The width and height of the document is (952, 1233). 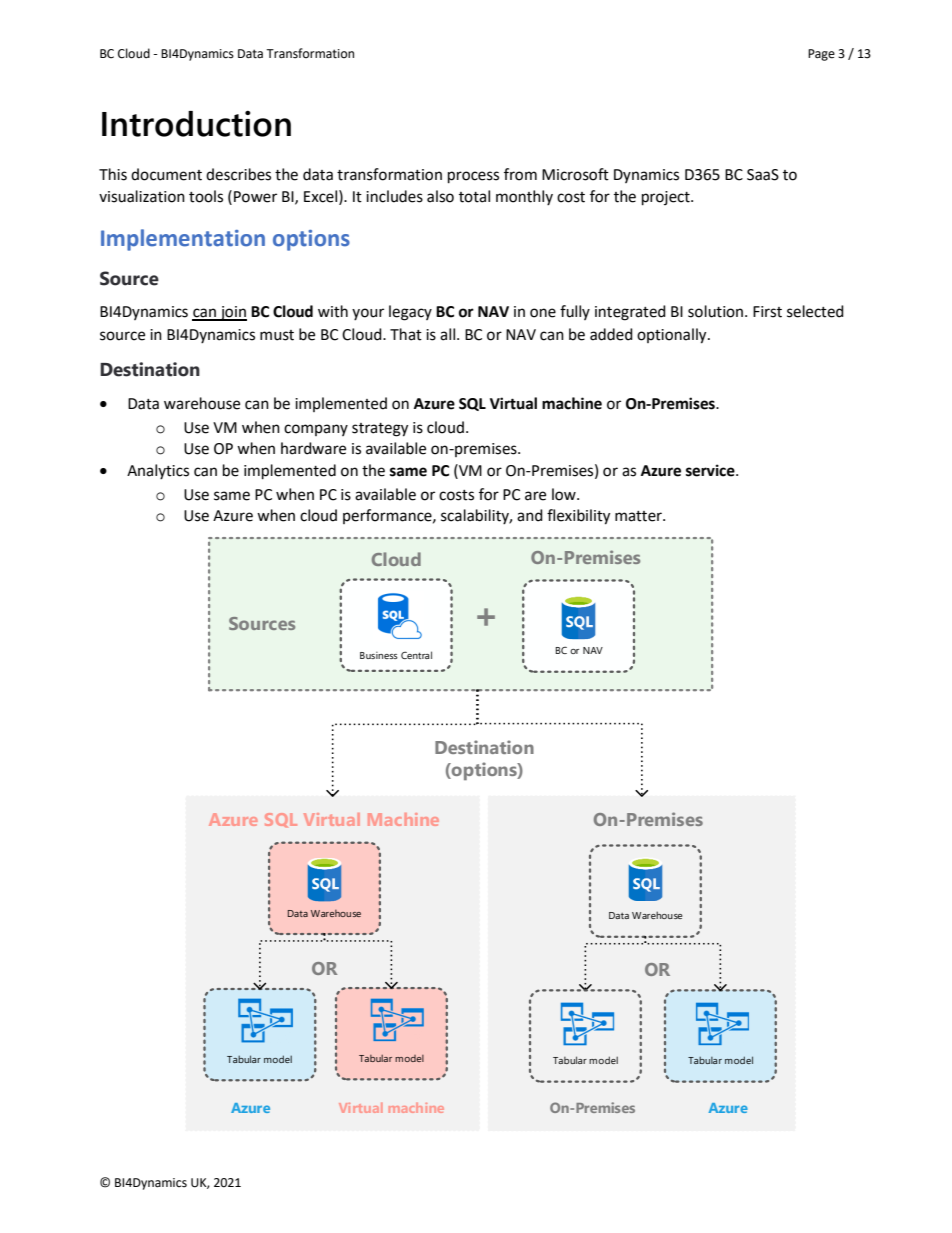 What do you see at coordinates (416, 655) in the document?
I see `Central` at bounding box center [416, 655].
